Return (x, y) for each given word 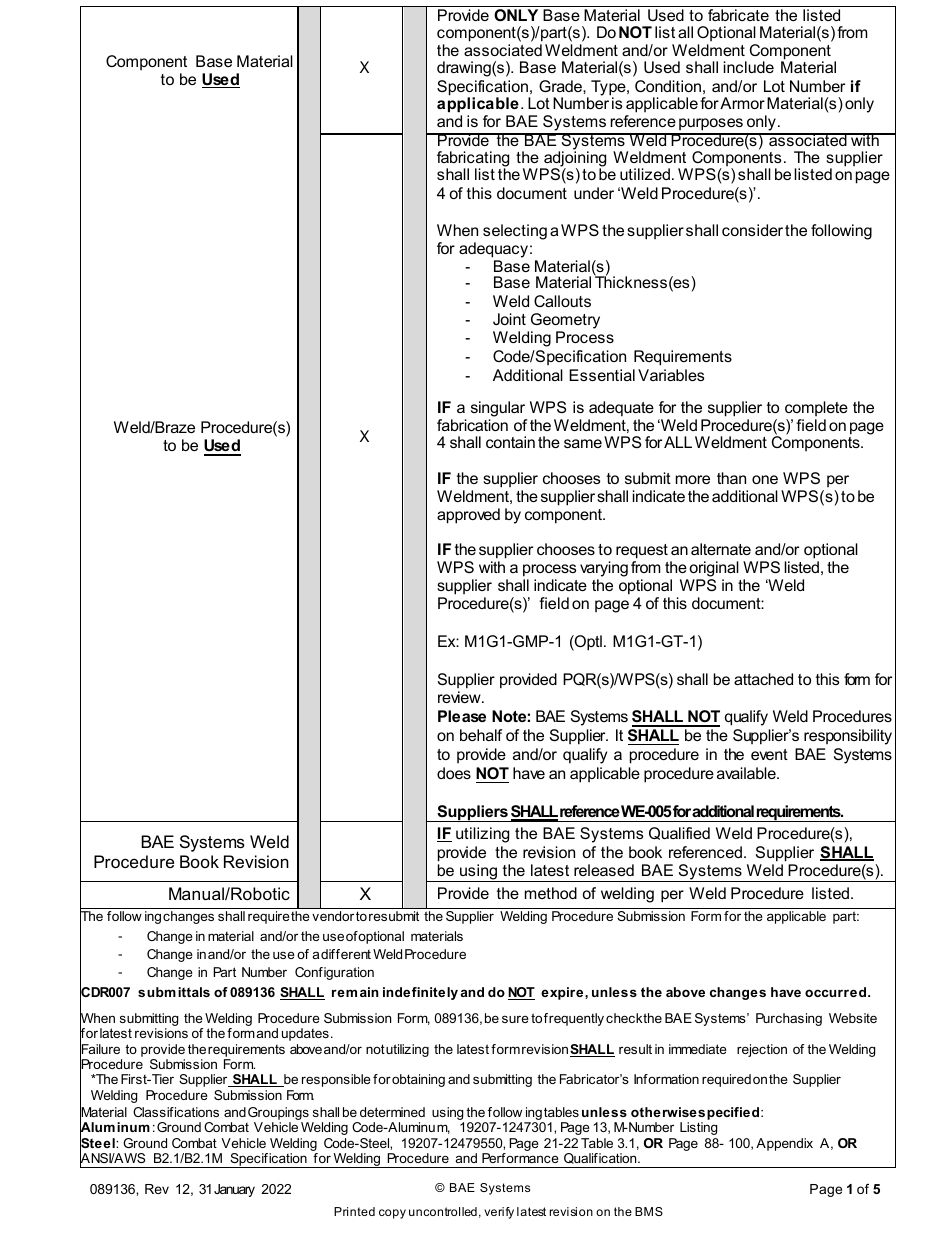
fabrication (472, 425)
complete (816, 408)
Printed (354, 1211)
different (346, 954)
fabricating (473, 160)
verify (499, 1213)
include (749, 67)
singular (498, 409)
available (747, 773)
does (454, 773)
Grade (561, 86)
